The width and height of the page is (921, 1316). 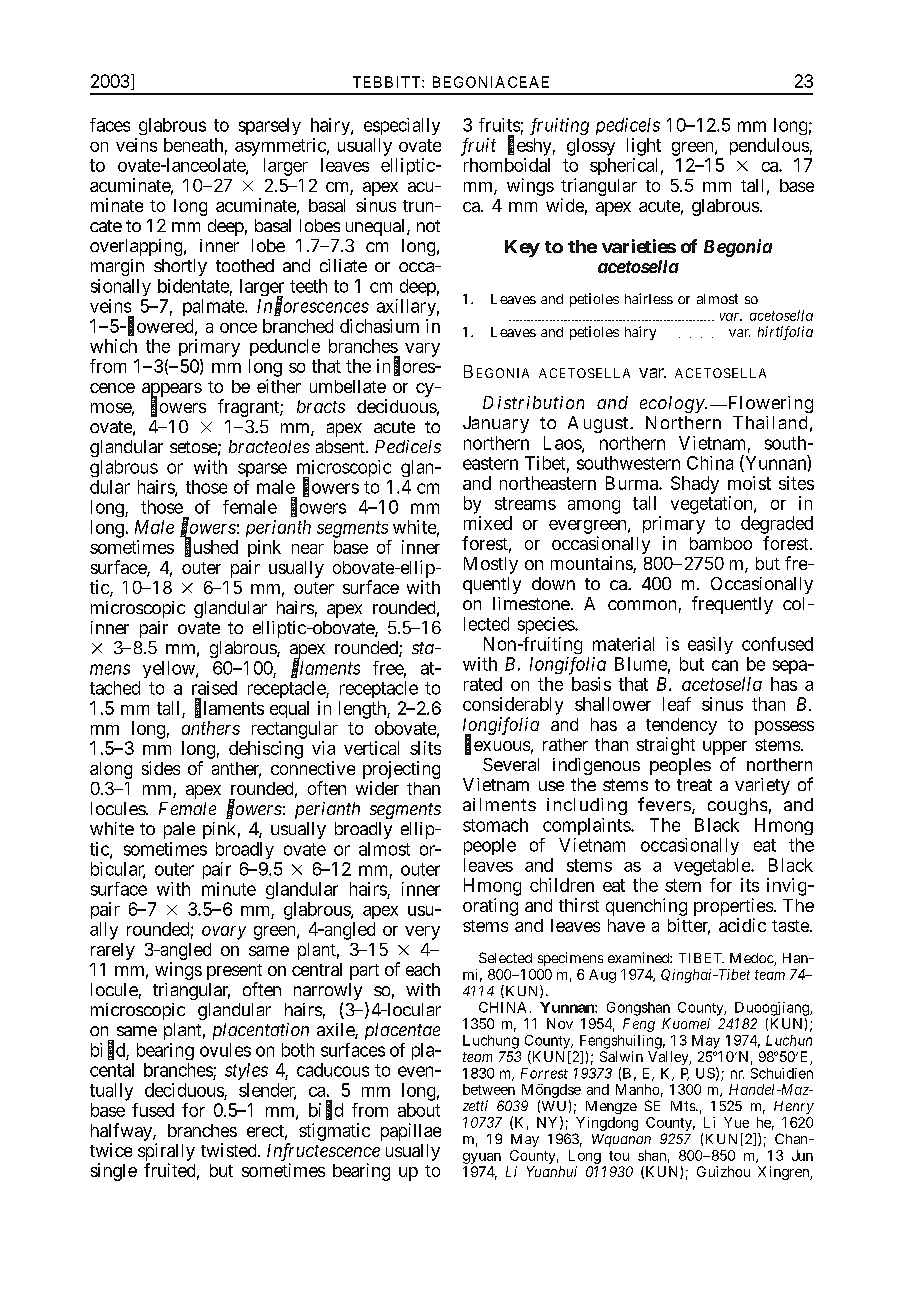 What do you see at coordinates (777, 525) in the page?
I see `degraded` at bounding box center [777, 525].
